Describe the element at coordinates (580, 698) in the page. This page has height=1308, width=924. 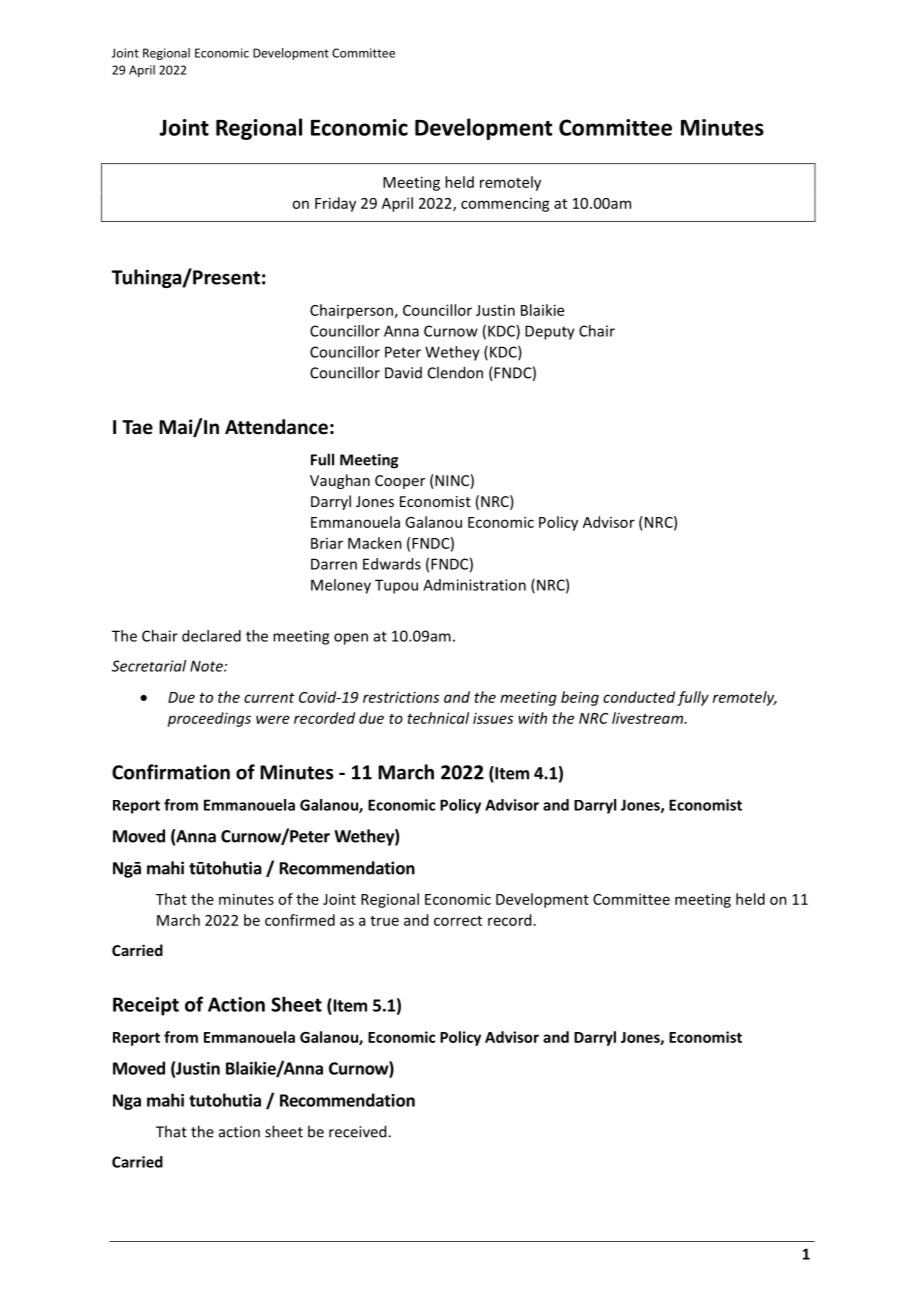
I see `being` at that location.
